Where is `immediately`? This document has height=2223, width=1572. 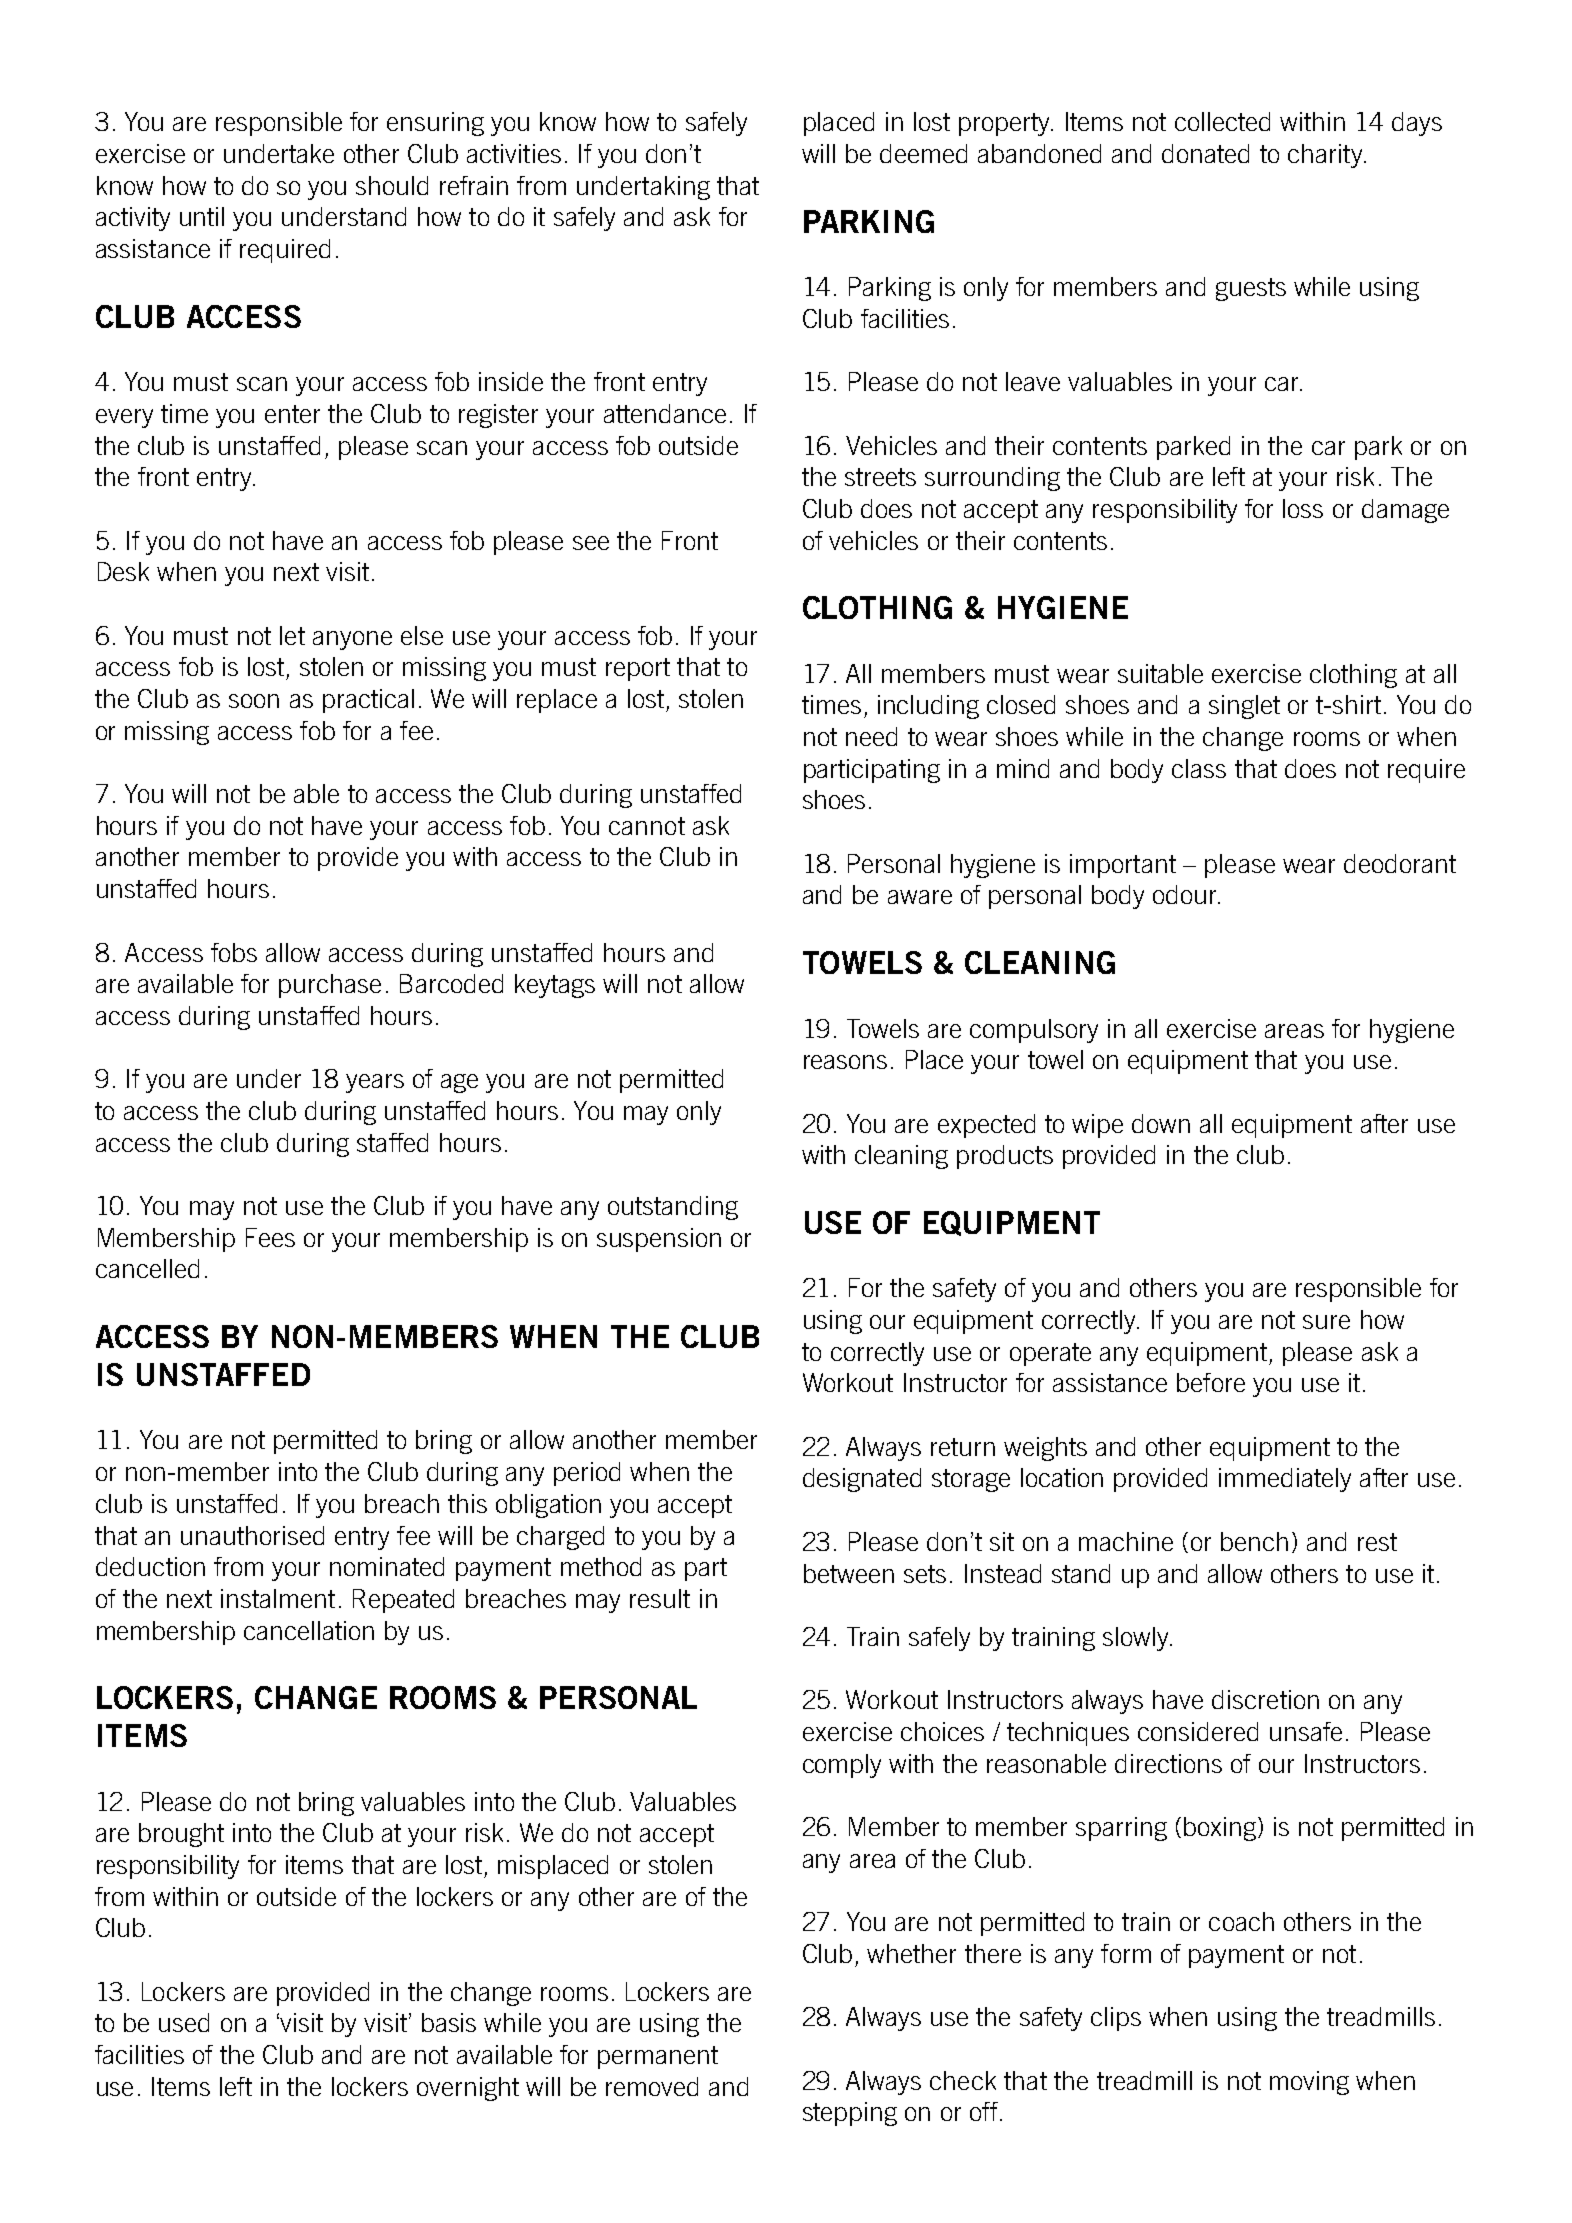
immediately is located at coordinates (1285, 1480).
